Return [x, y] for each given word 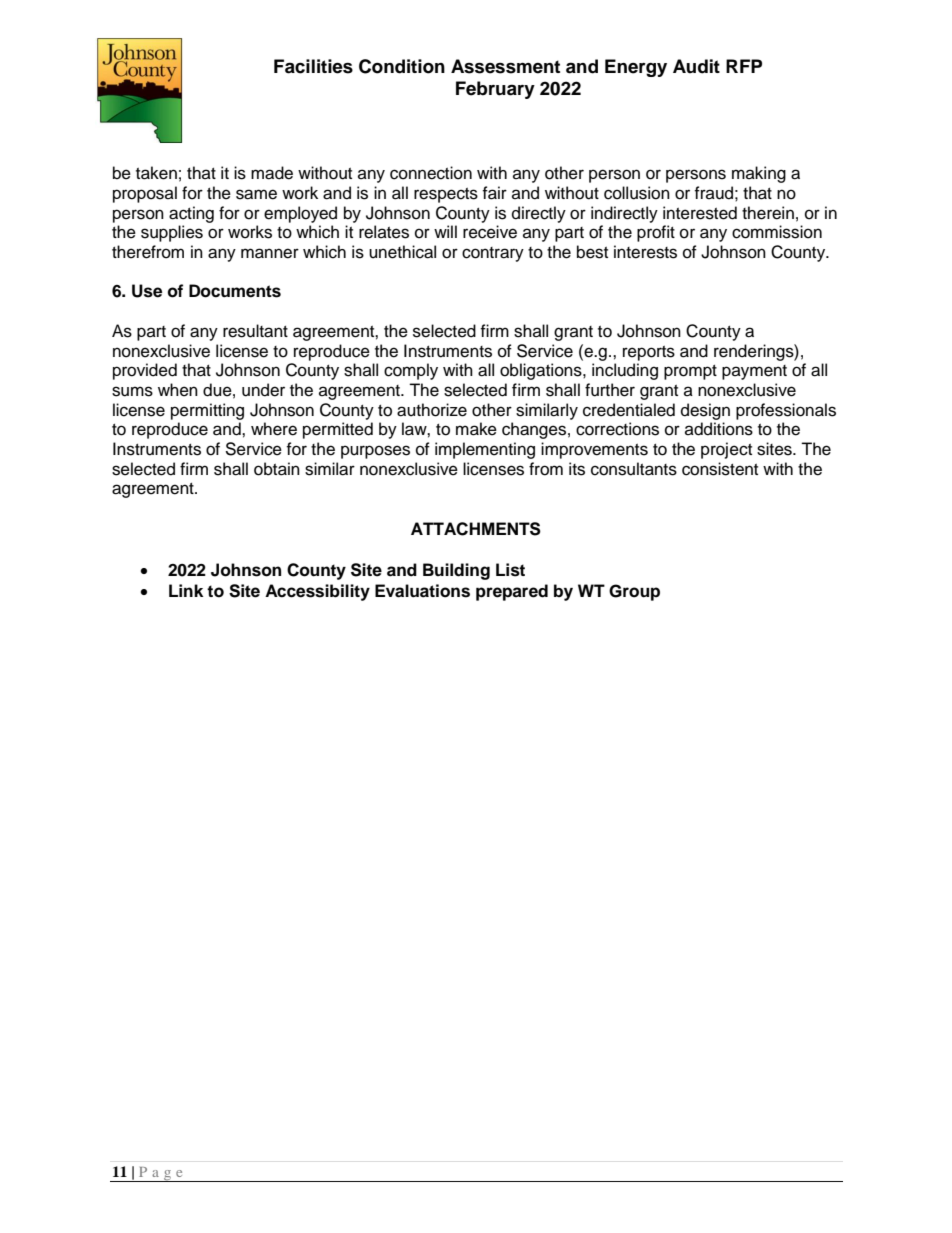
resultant [255, 331]
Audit [696, 66]
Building [456, 571]
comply [411, 371]
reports [649, 353]
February [495, 90]
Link [186, 590]
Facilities [313, 66]
